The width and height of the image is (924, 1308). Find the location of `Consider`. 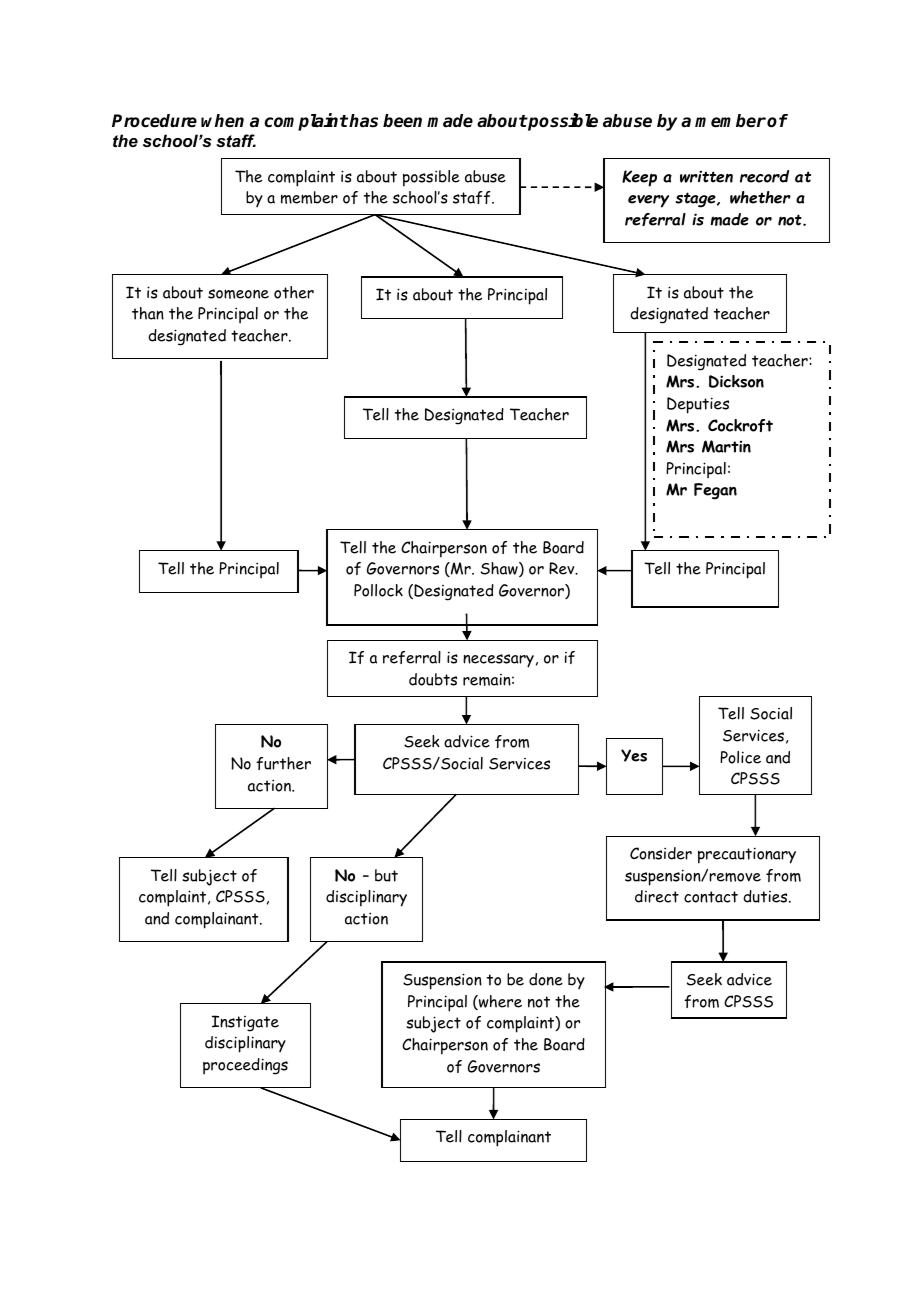

Consider is located at coordinates (661, 853).
